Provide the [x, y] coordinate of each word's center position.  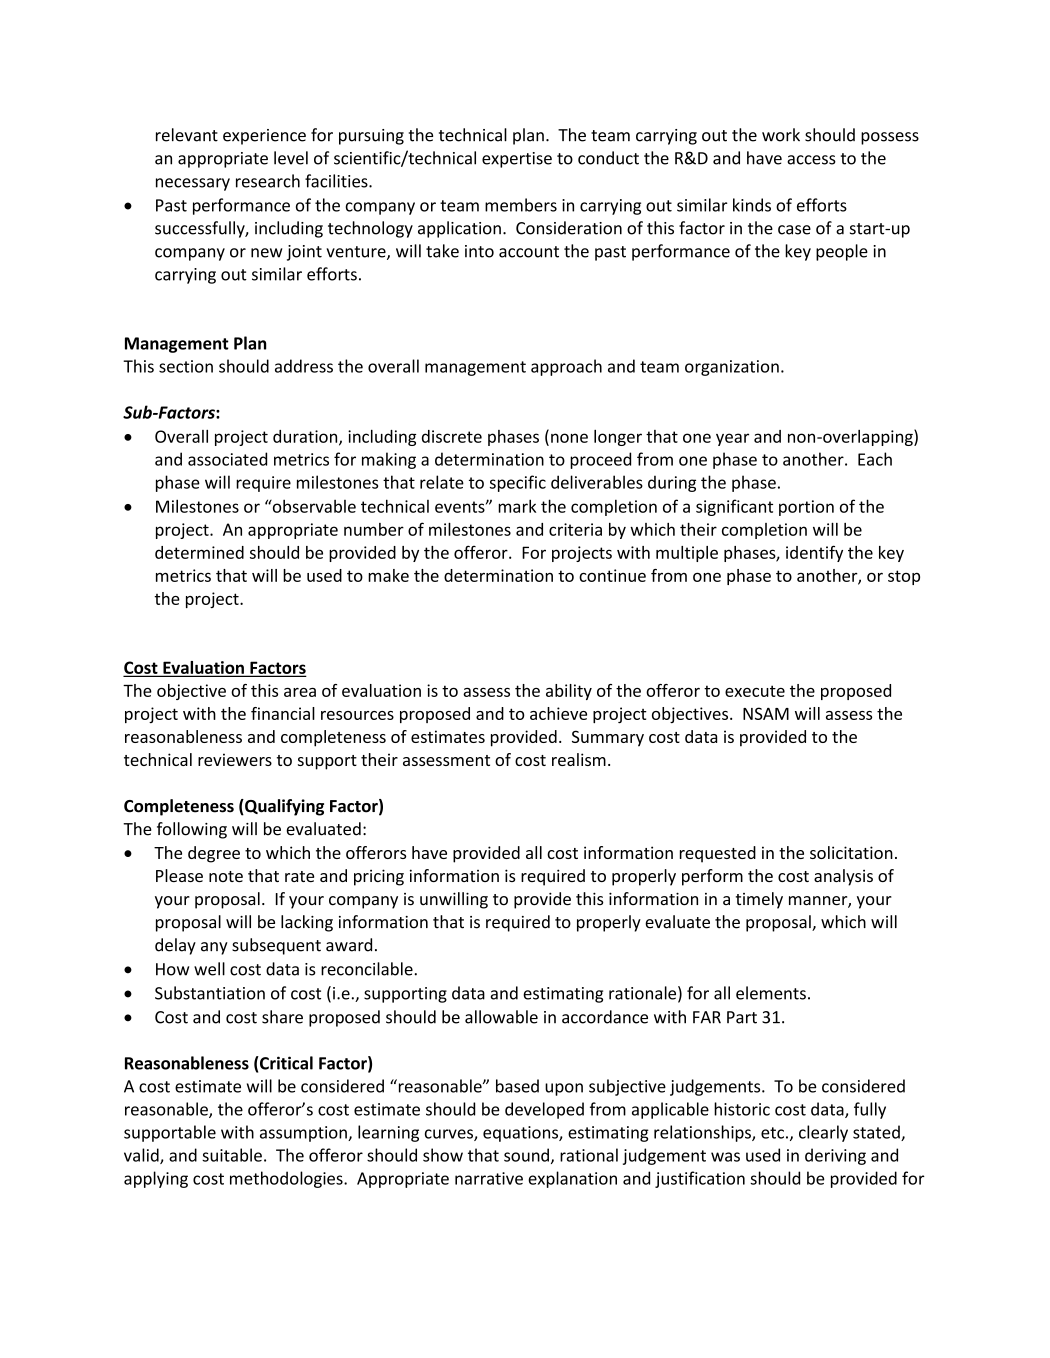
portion [806, 508]
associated [227, 459]
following [192, 830]
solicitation [851, 852]
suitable [232, 1155]
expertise [517, 160]
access [811, 160]
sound [526, 1155]
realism [579, 759]
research [268, 181]
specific [518, 483]
